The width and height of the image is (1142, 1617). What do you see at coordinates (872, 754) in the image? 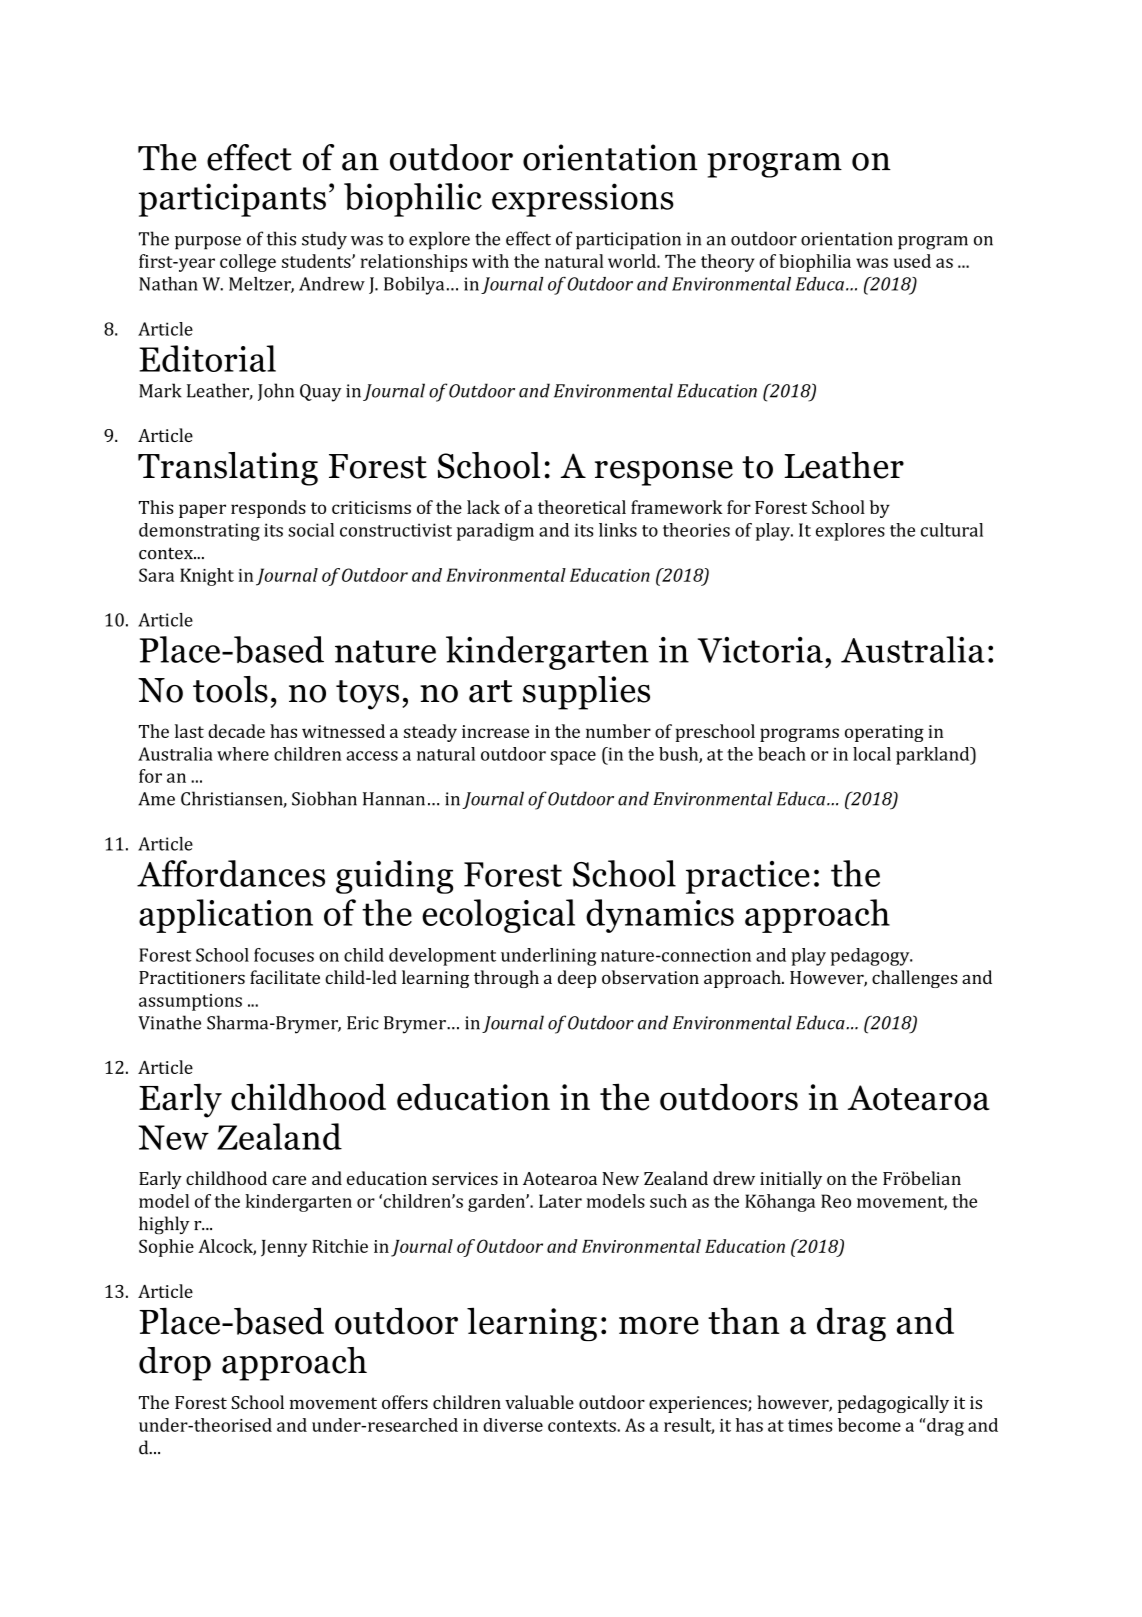
I see `local` at bounding box center [872, 754].
